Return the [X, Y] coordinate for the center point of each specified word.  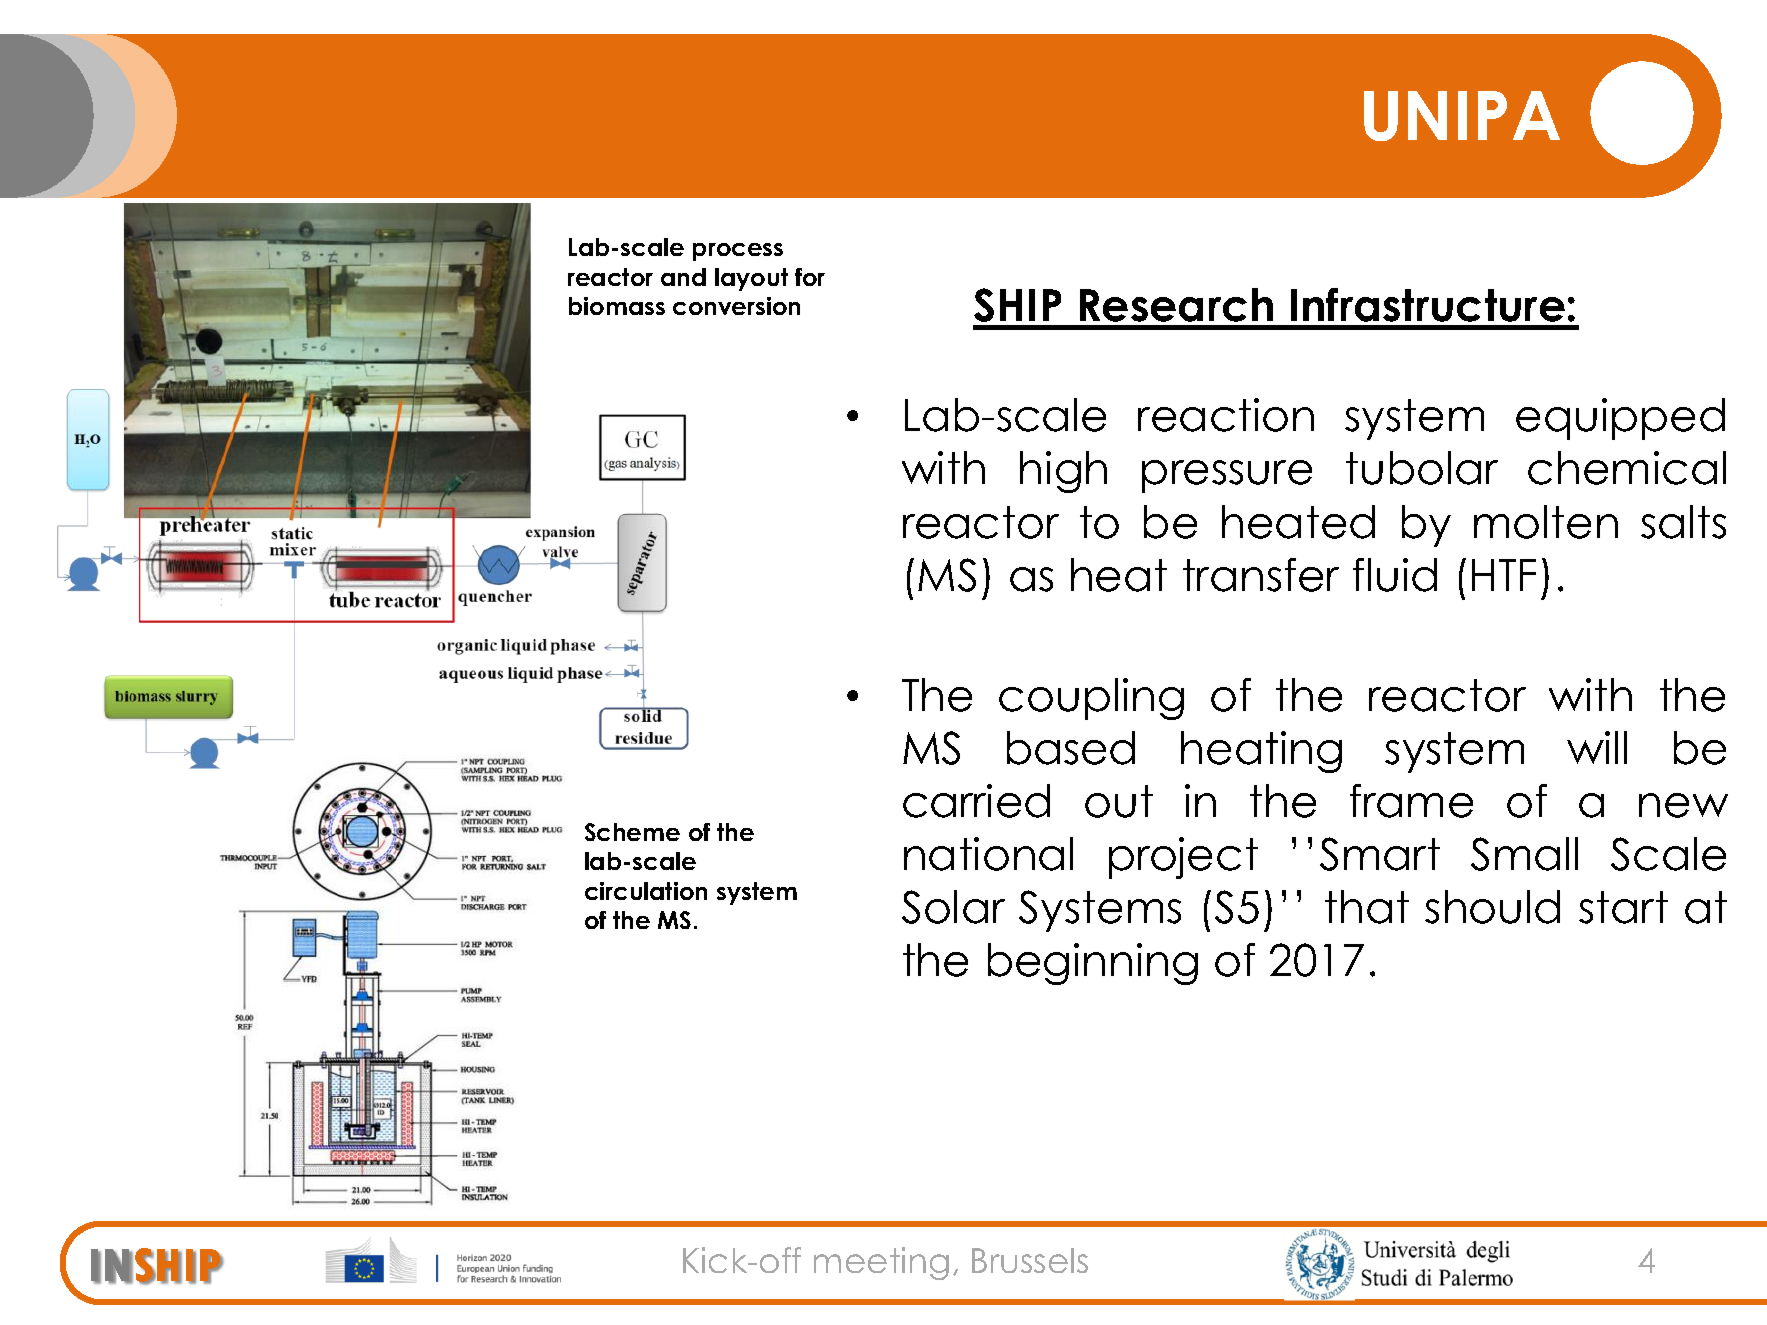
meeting [881, 1263]
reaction [1226, 415]
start [1623, 907]
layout [751, 279]
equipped [1620, 419]
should [1492, 907]
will [1597, 747]
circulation [646, 891]
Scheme [632, 832]
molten [1546, 522]
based [1071, 748]
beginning [1093, 964]
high [1063, 472]
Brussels [1030, 1260]
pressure [1227, 476]
